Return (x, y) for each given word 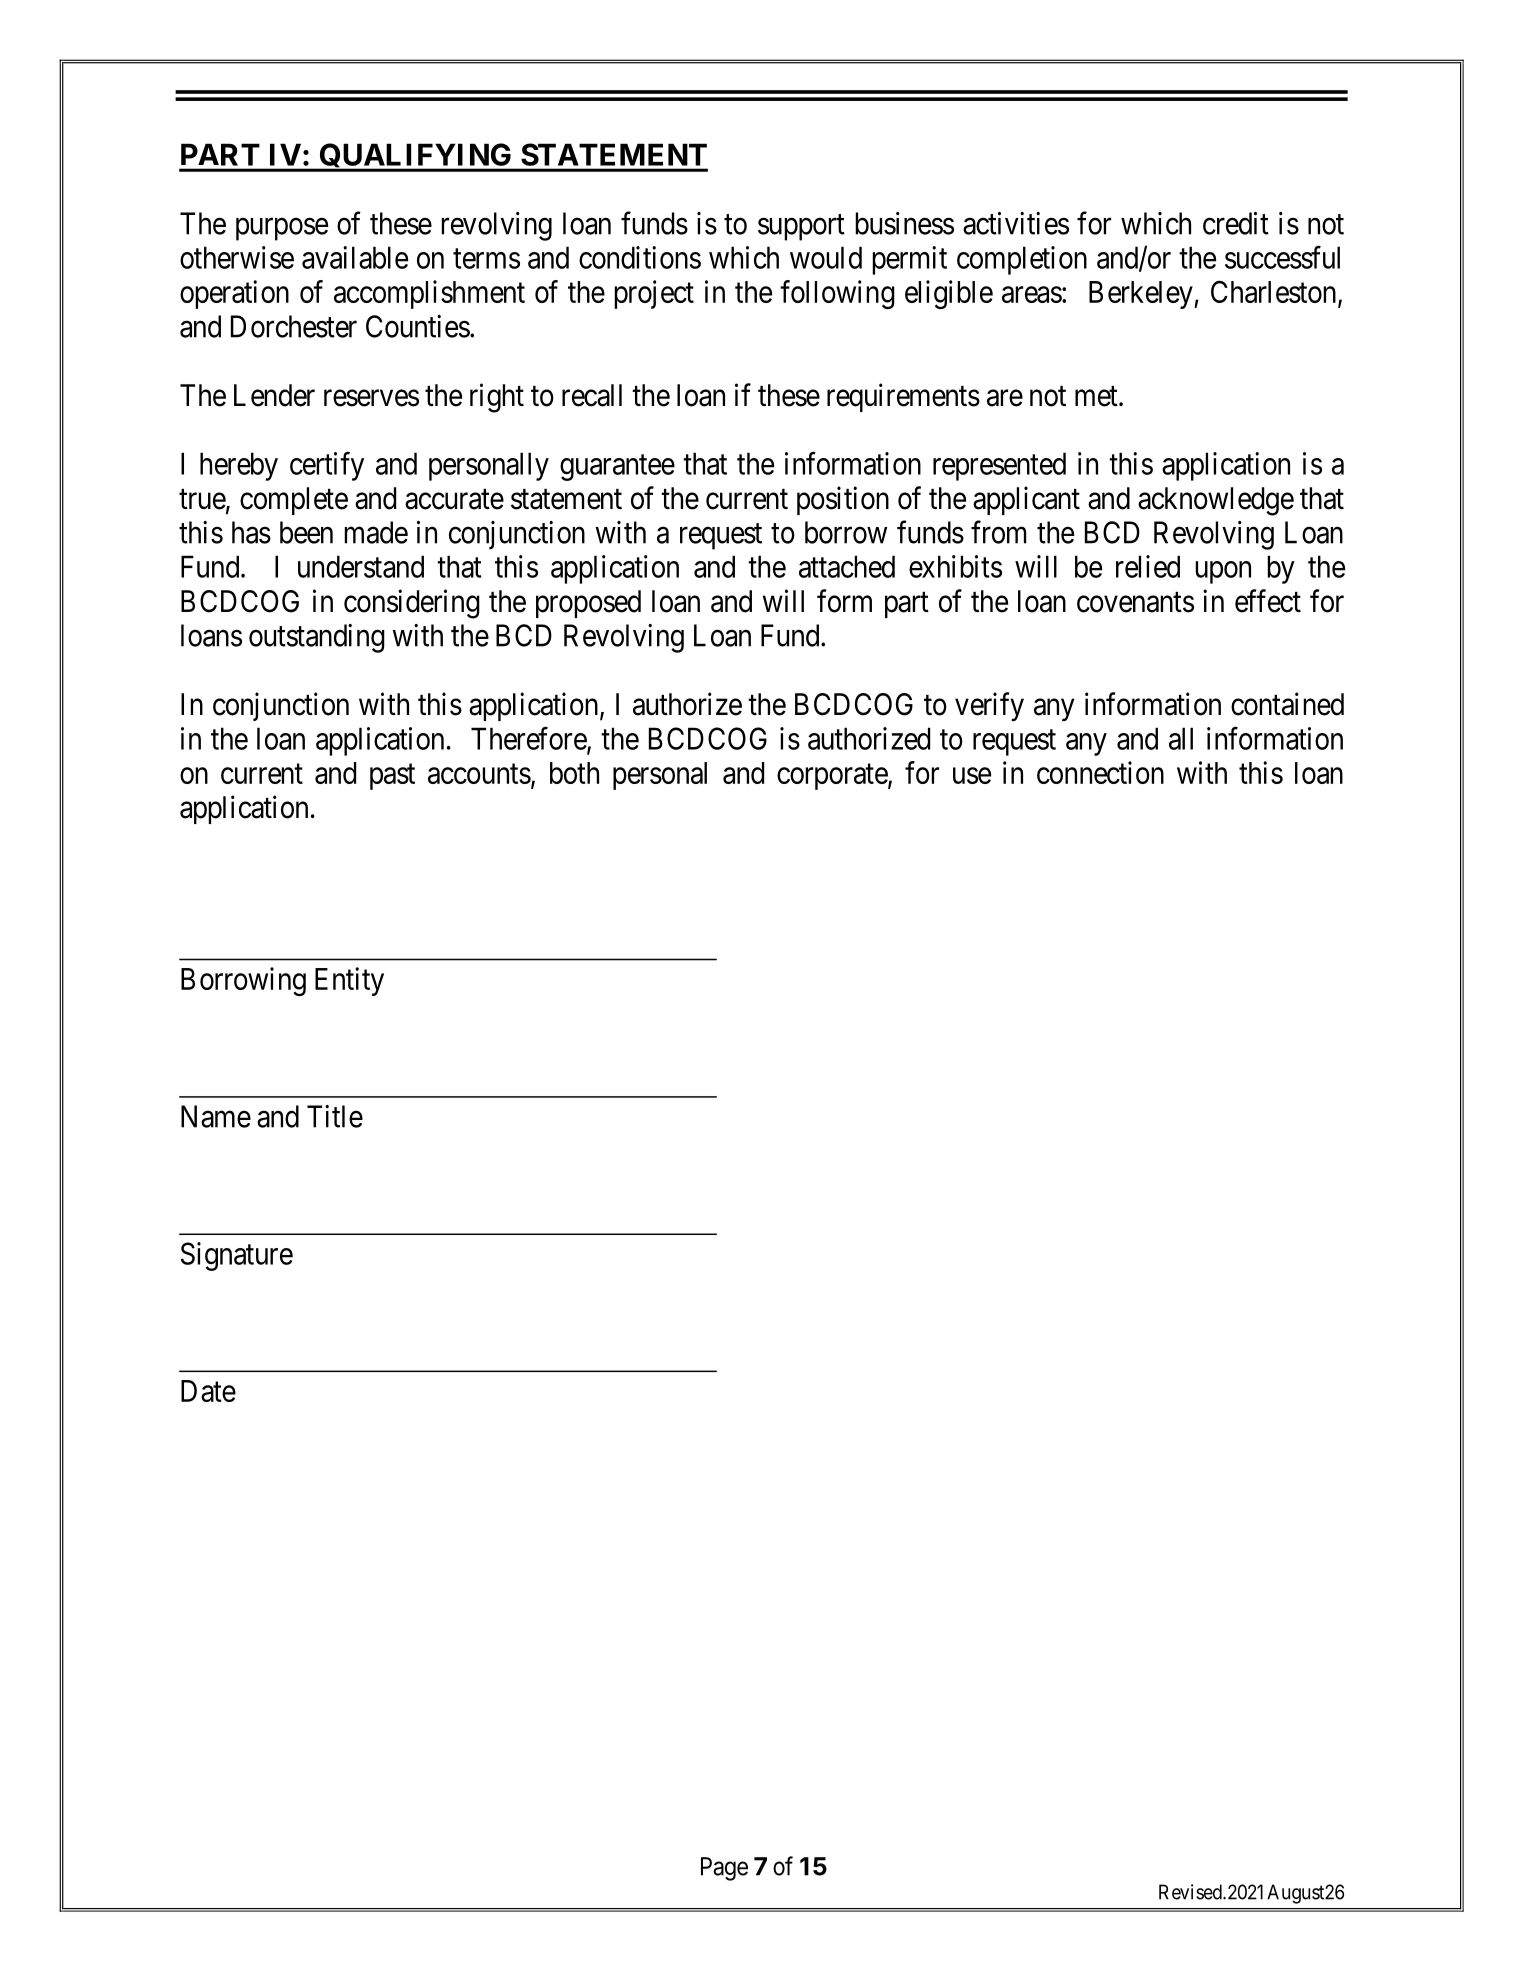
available (355, 257)
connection (1100, 772)
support (801, 227)
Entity (349, 981)
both (574, 773)
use (972, 776)
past (392, 777)
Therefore (529, 739)
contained (1287, 704)
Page (724, 1869)
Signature (237, 1256)
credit (1236, 223)
